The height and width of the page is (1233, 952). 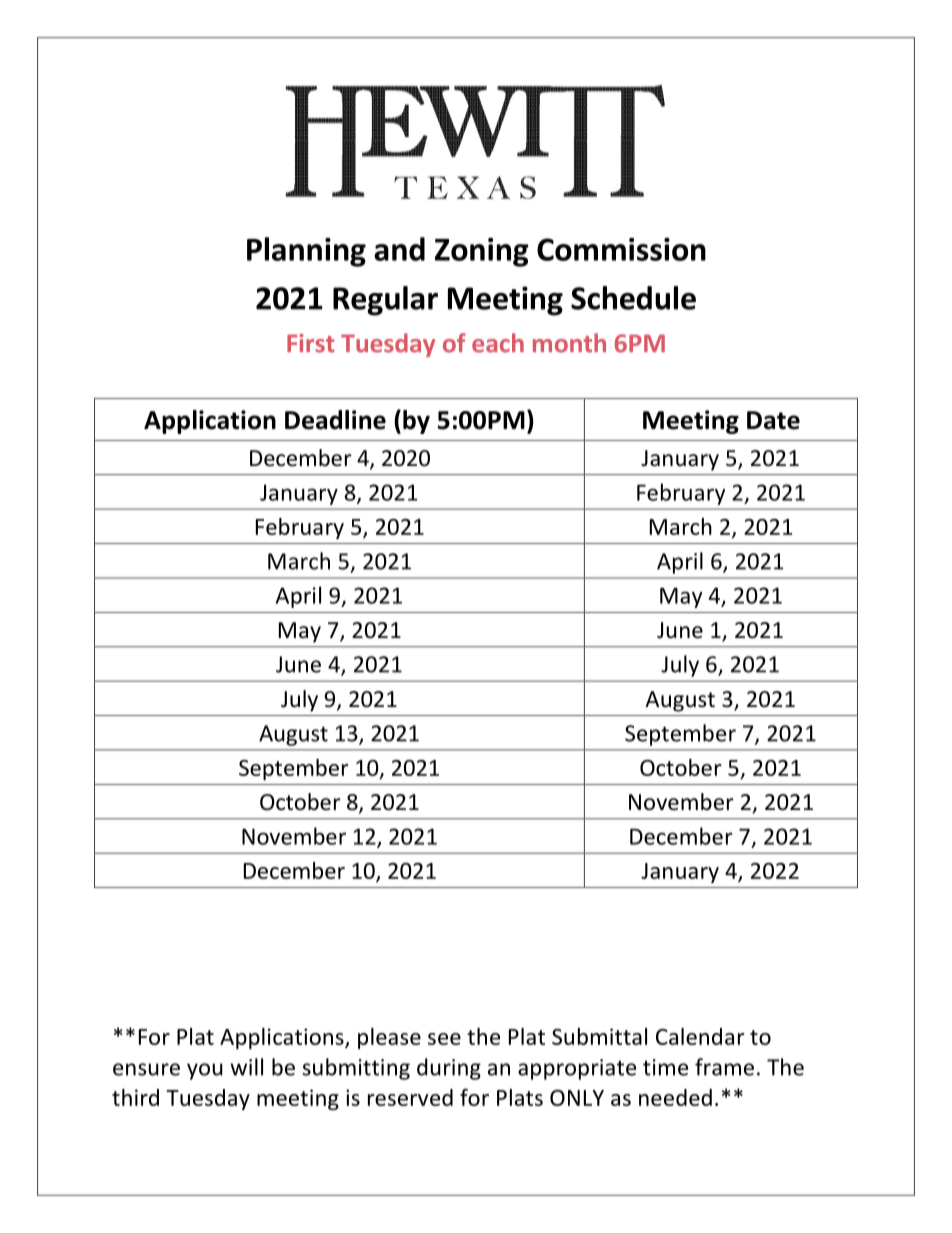 What do you see at coordinates (205, 1071) in the page?
I see `you` at bounding box center [205, 1071].
